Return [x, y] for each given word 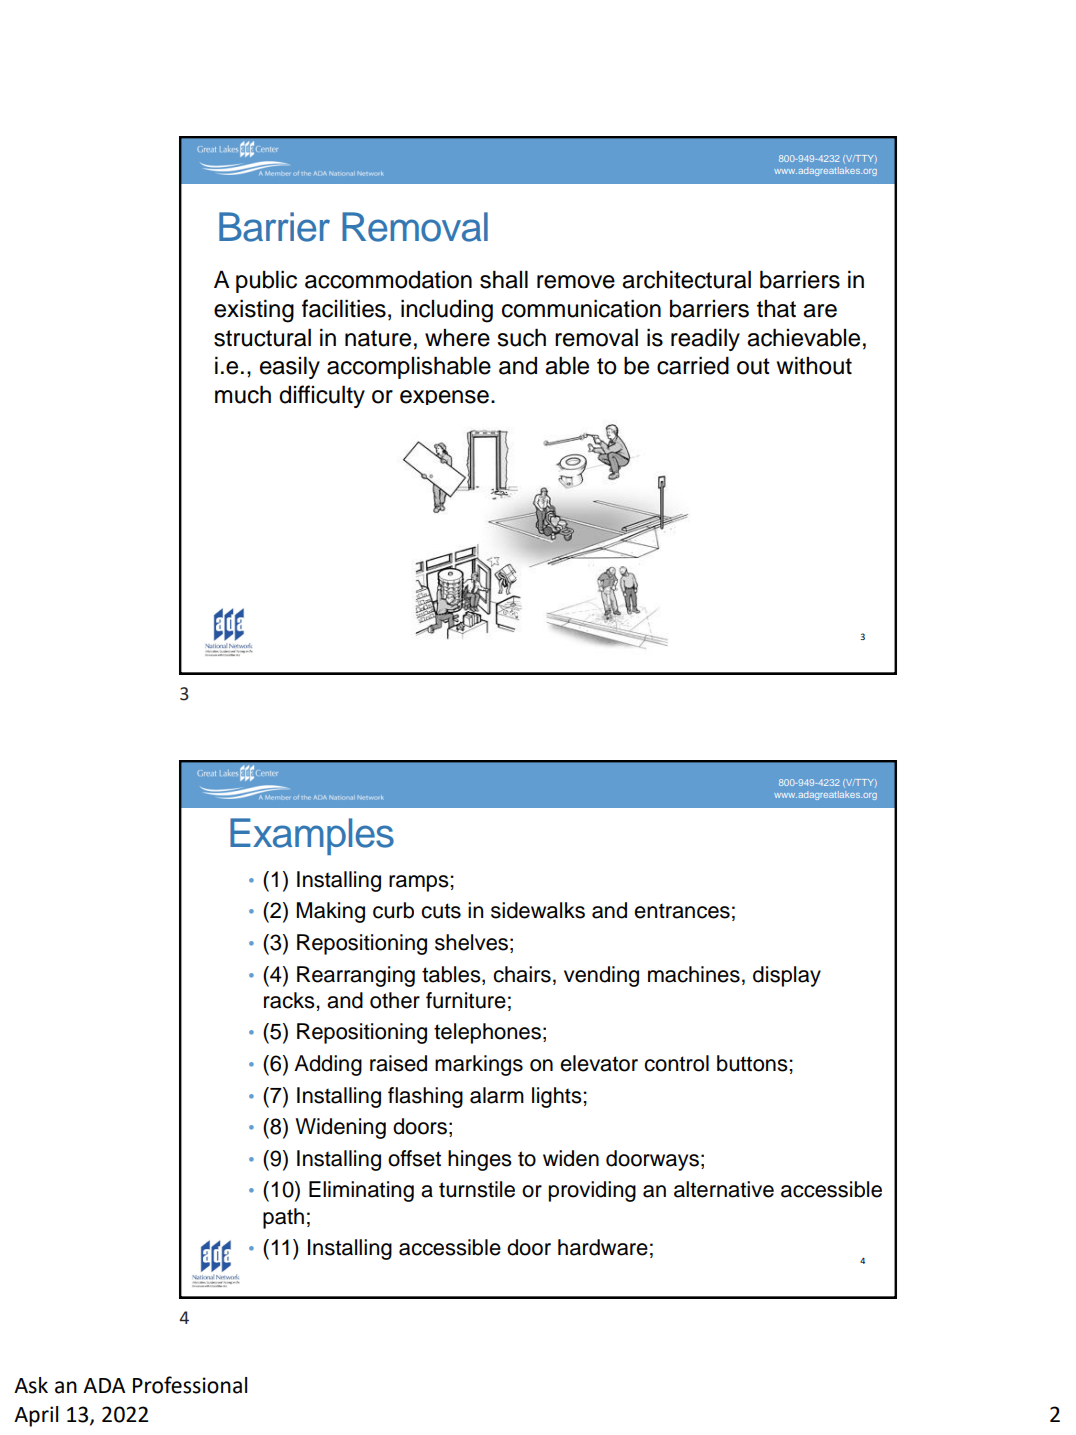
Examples [312, 836]
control [676, 1063]
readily [705, 339]
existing [254, 311]
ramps [420, 883]
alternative [724, 1189]
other [395, 1000]
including [447, 311]
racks [290, 1000]
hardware [603, 1247]
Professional [190, 1385]
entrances [682, 911]
